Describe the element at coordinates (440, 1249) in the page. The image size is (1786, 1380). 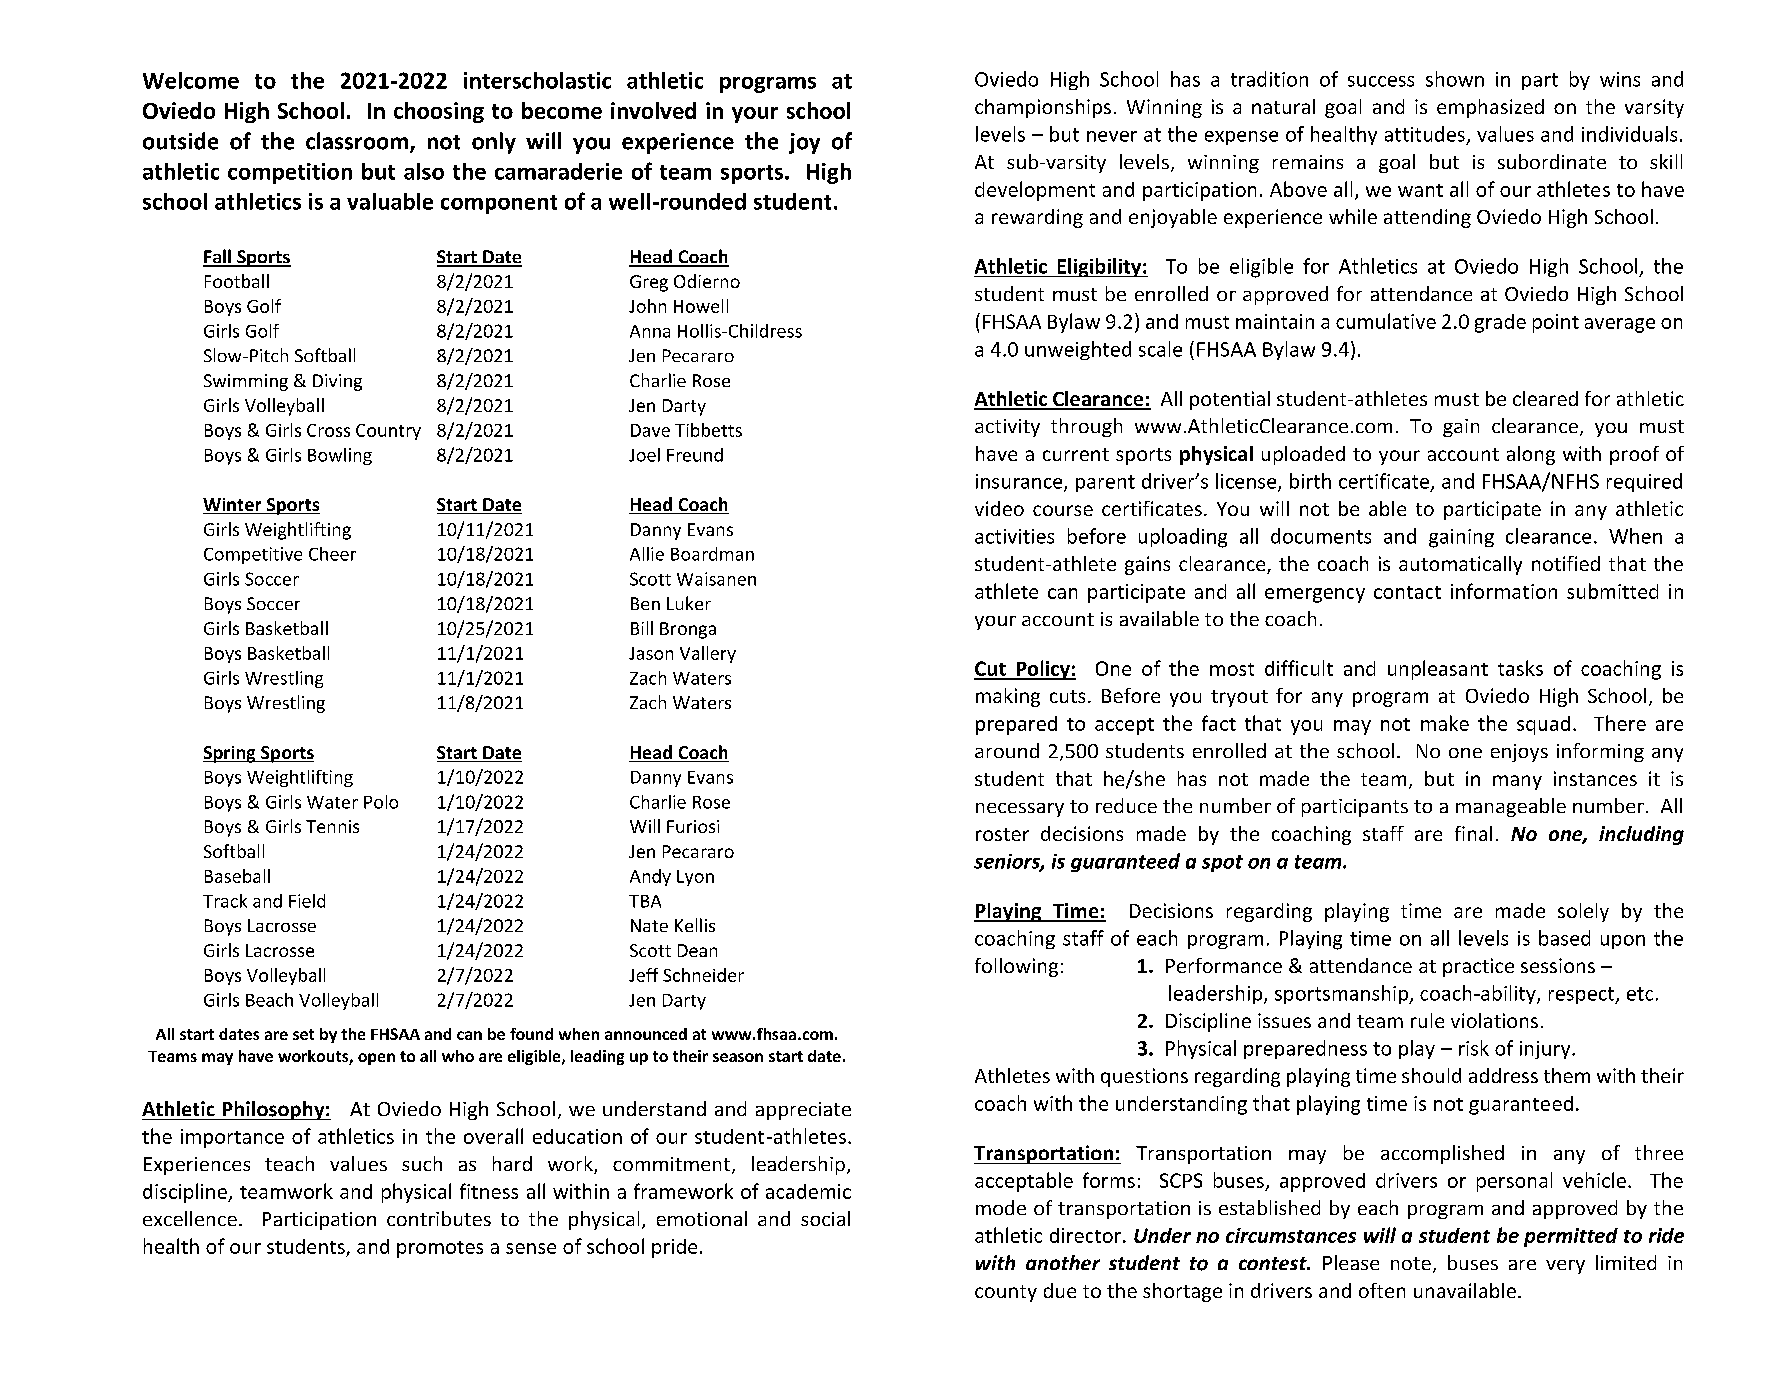
I see `promotes` at that location.
